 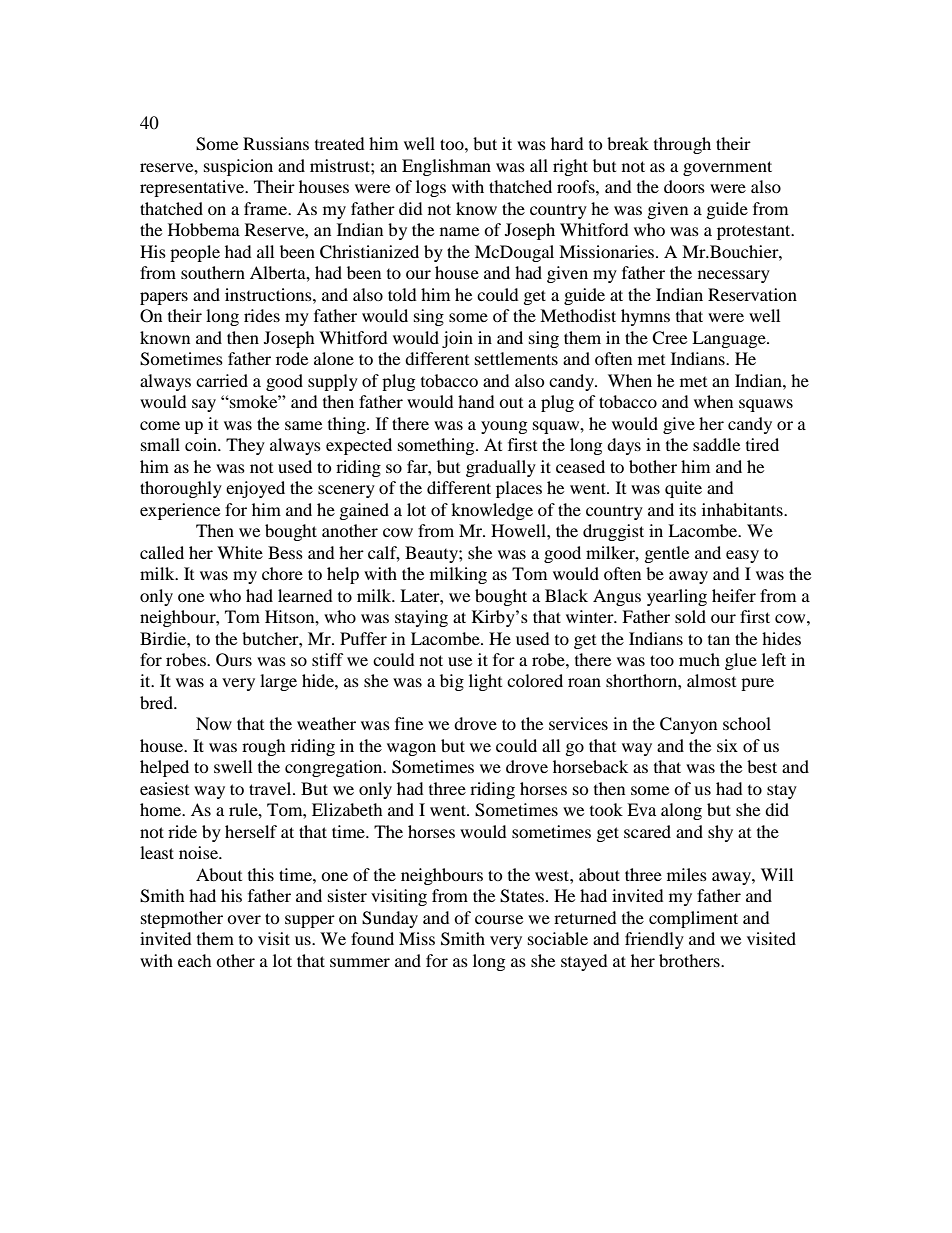 I want to click on wagon, so click(x=411, y=749).
